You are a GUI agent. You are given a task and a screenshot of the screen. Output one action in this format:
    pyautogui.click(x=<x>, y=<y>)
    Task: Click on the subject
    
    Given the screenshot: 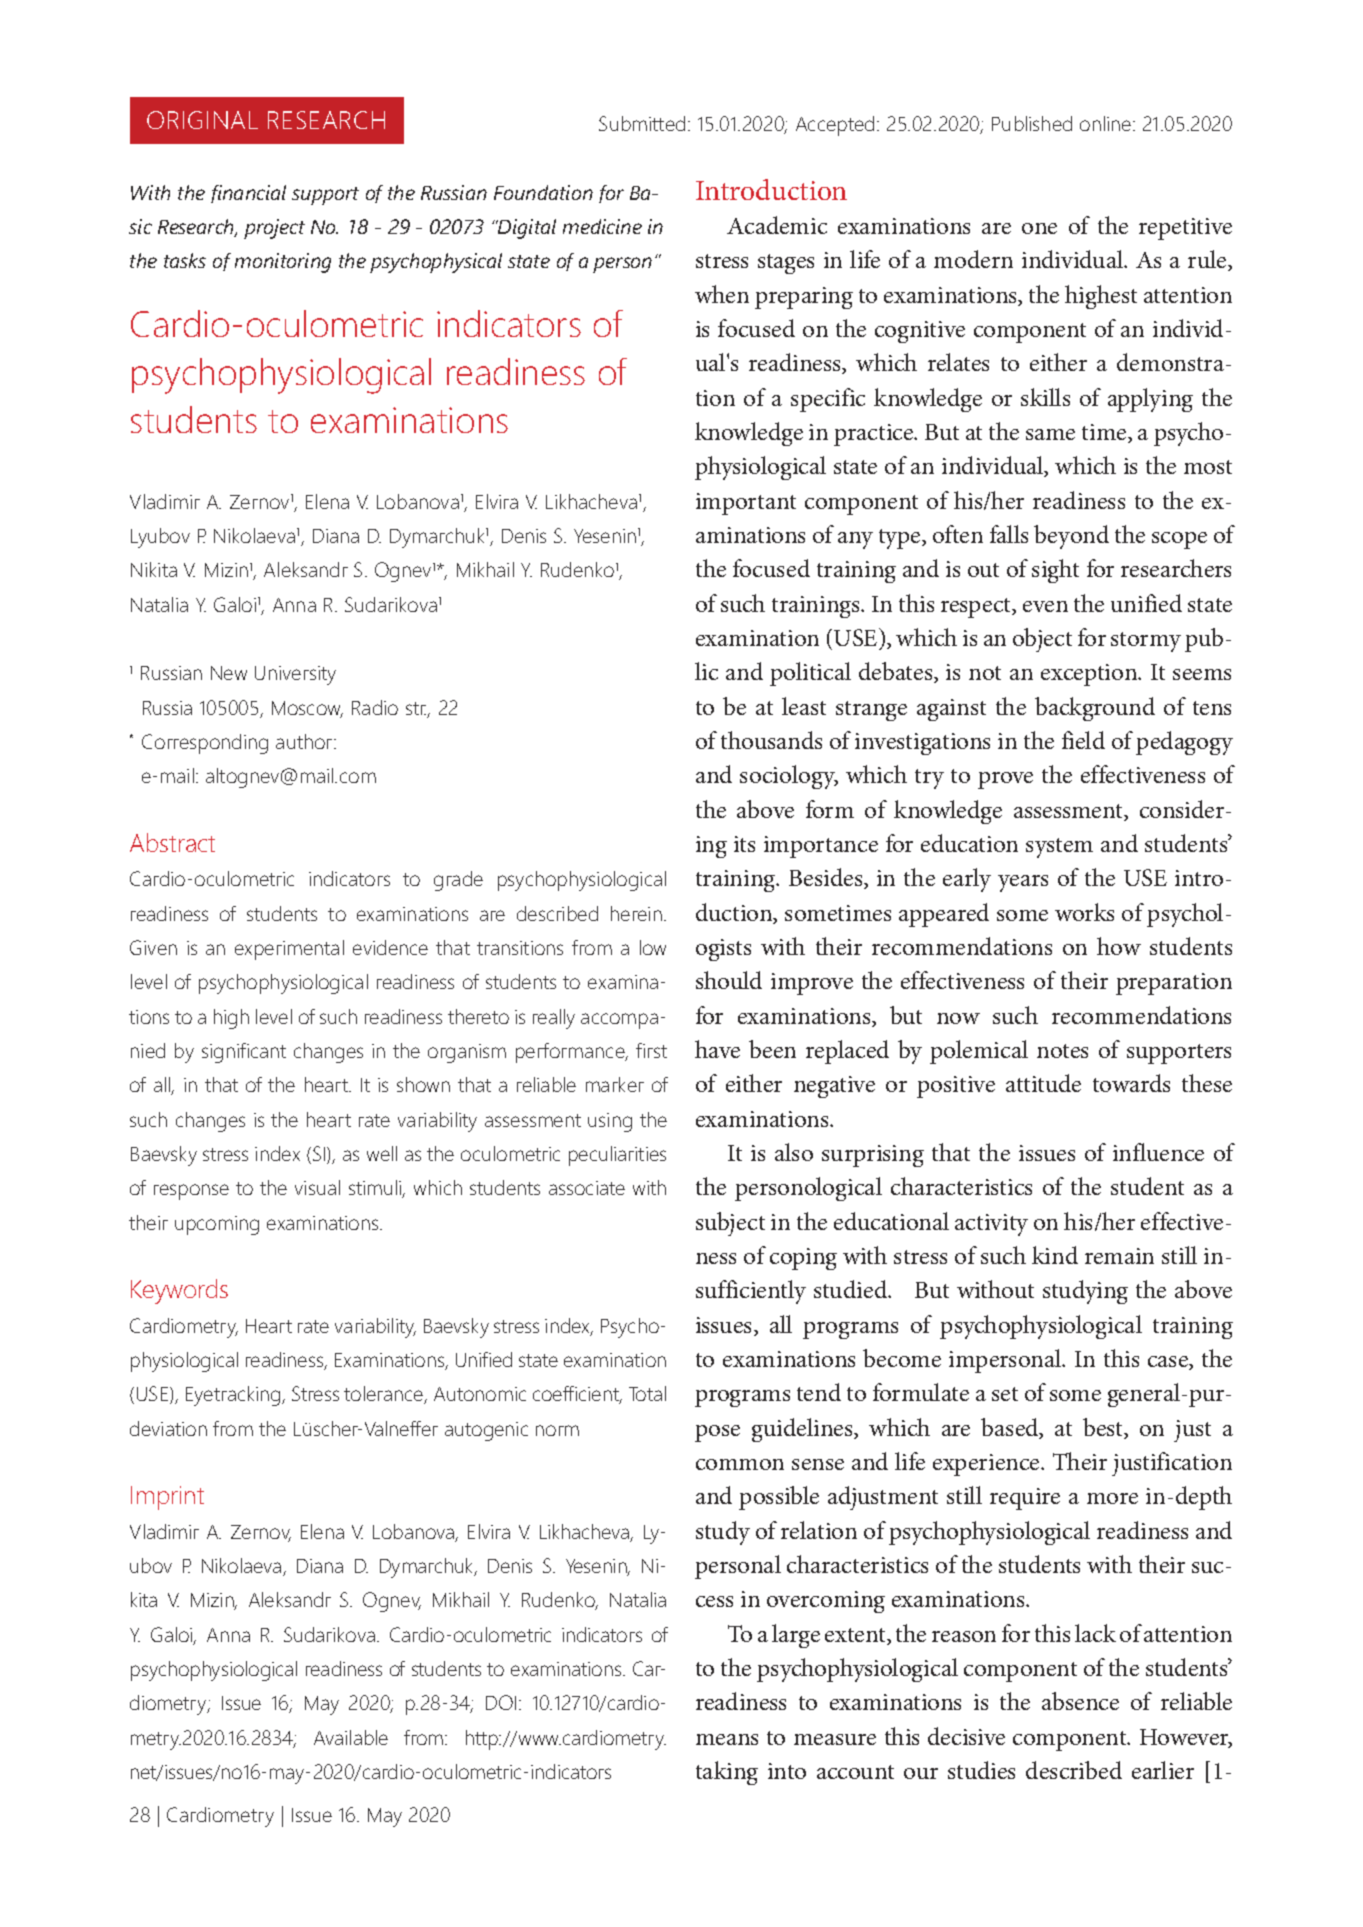 What is the action you would take?
    pyautogui.click(x=730, y=1224)
